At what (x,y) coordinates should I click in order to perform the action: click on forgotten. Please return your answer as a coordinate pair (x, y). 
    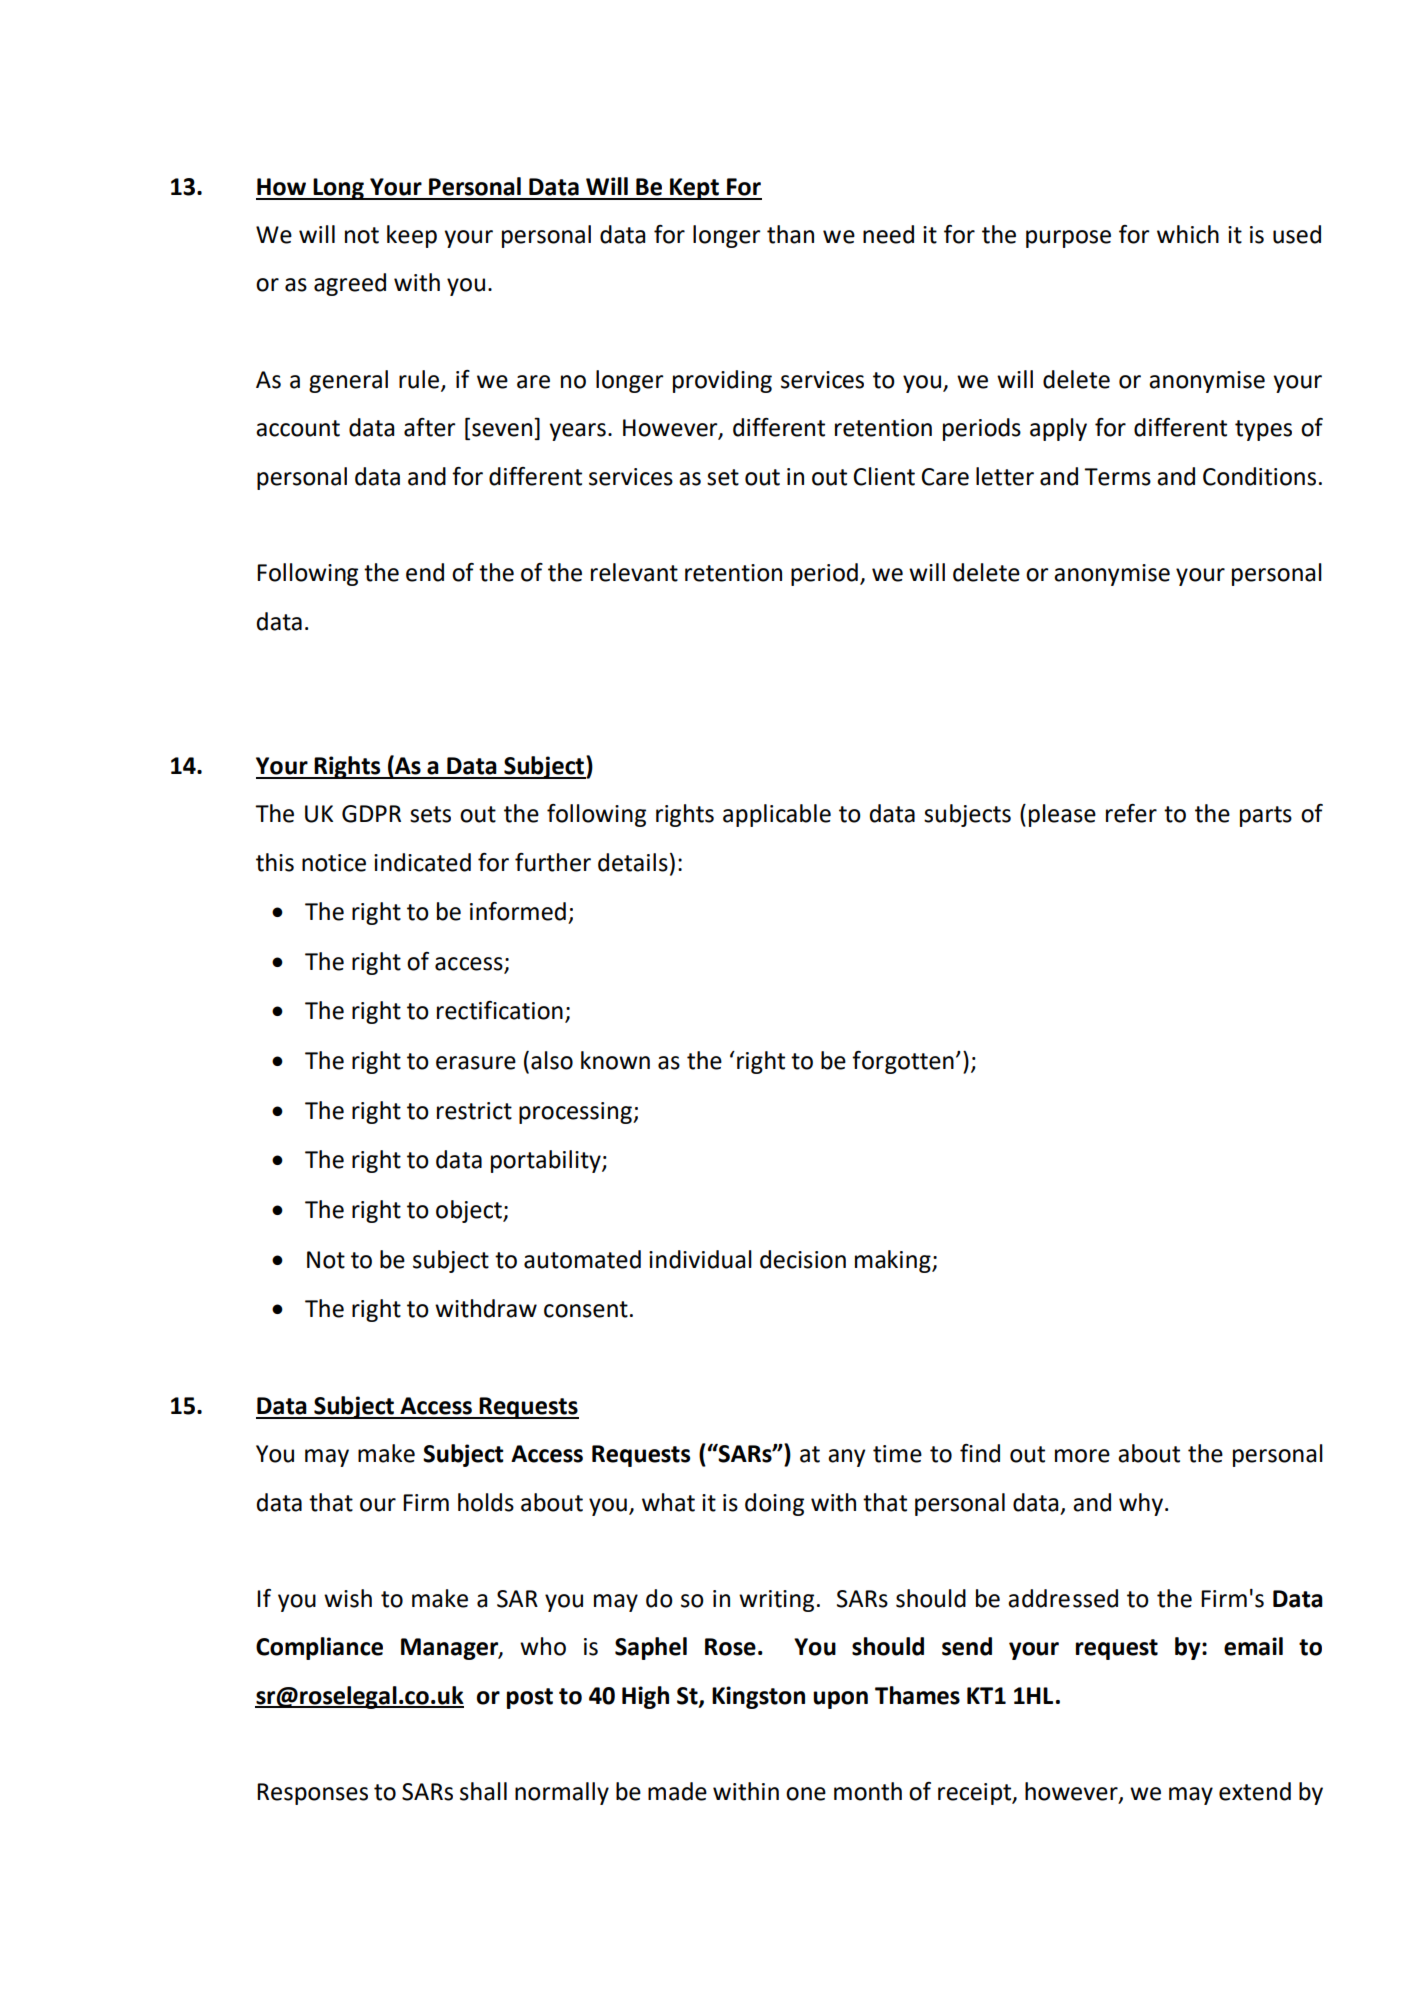
    Looking at the image, I should click on (903, 1062).
